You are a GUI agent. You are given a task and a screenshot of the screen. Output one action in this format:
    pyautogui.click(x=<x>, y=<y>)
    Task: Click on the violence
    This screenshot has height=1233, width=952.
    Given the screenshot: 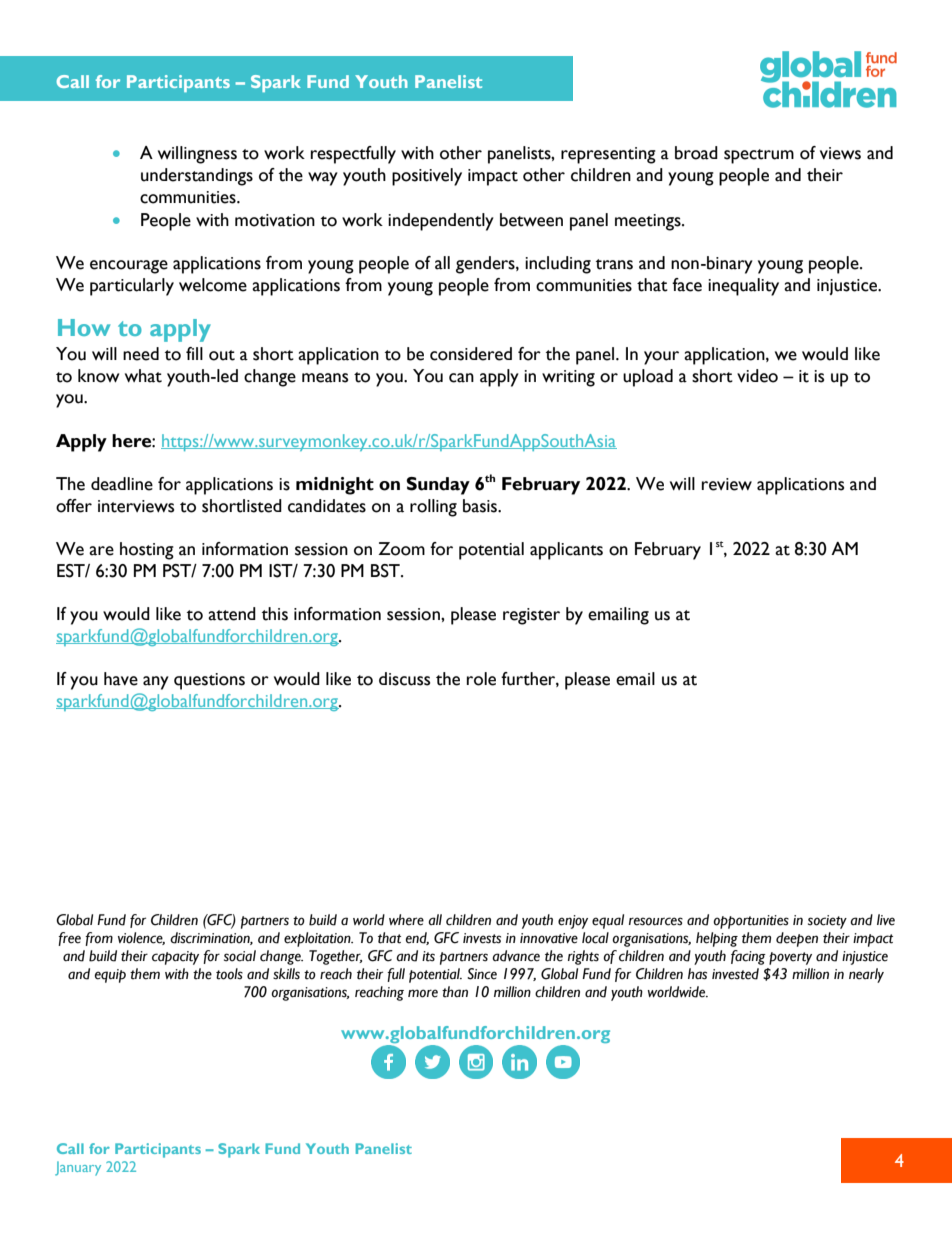 What is the action you would take?
    pyautogui.click(x=141, y=938)
